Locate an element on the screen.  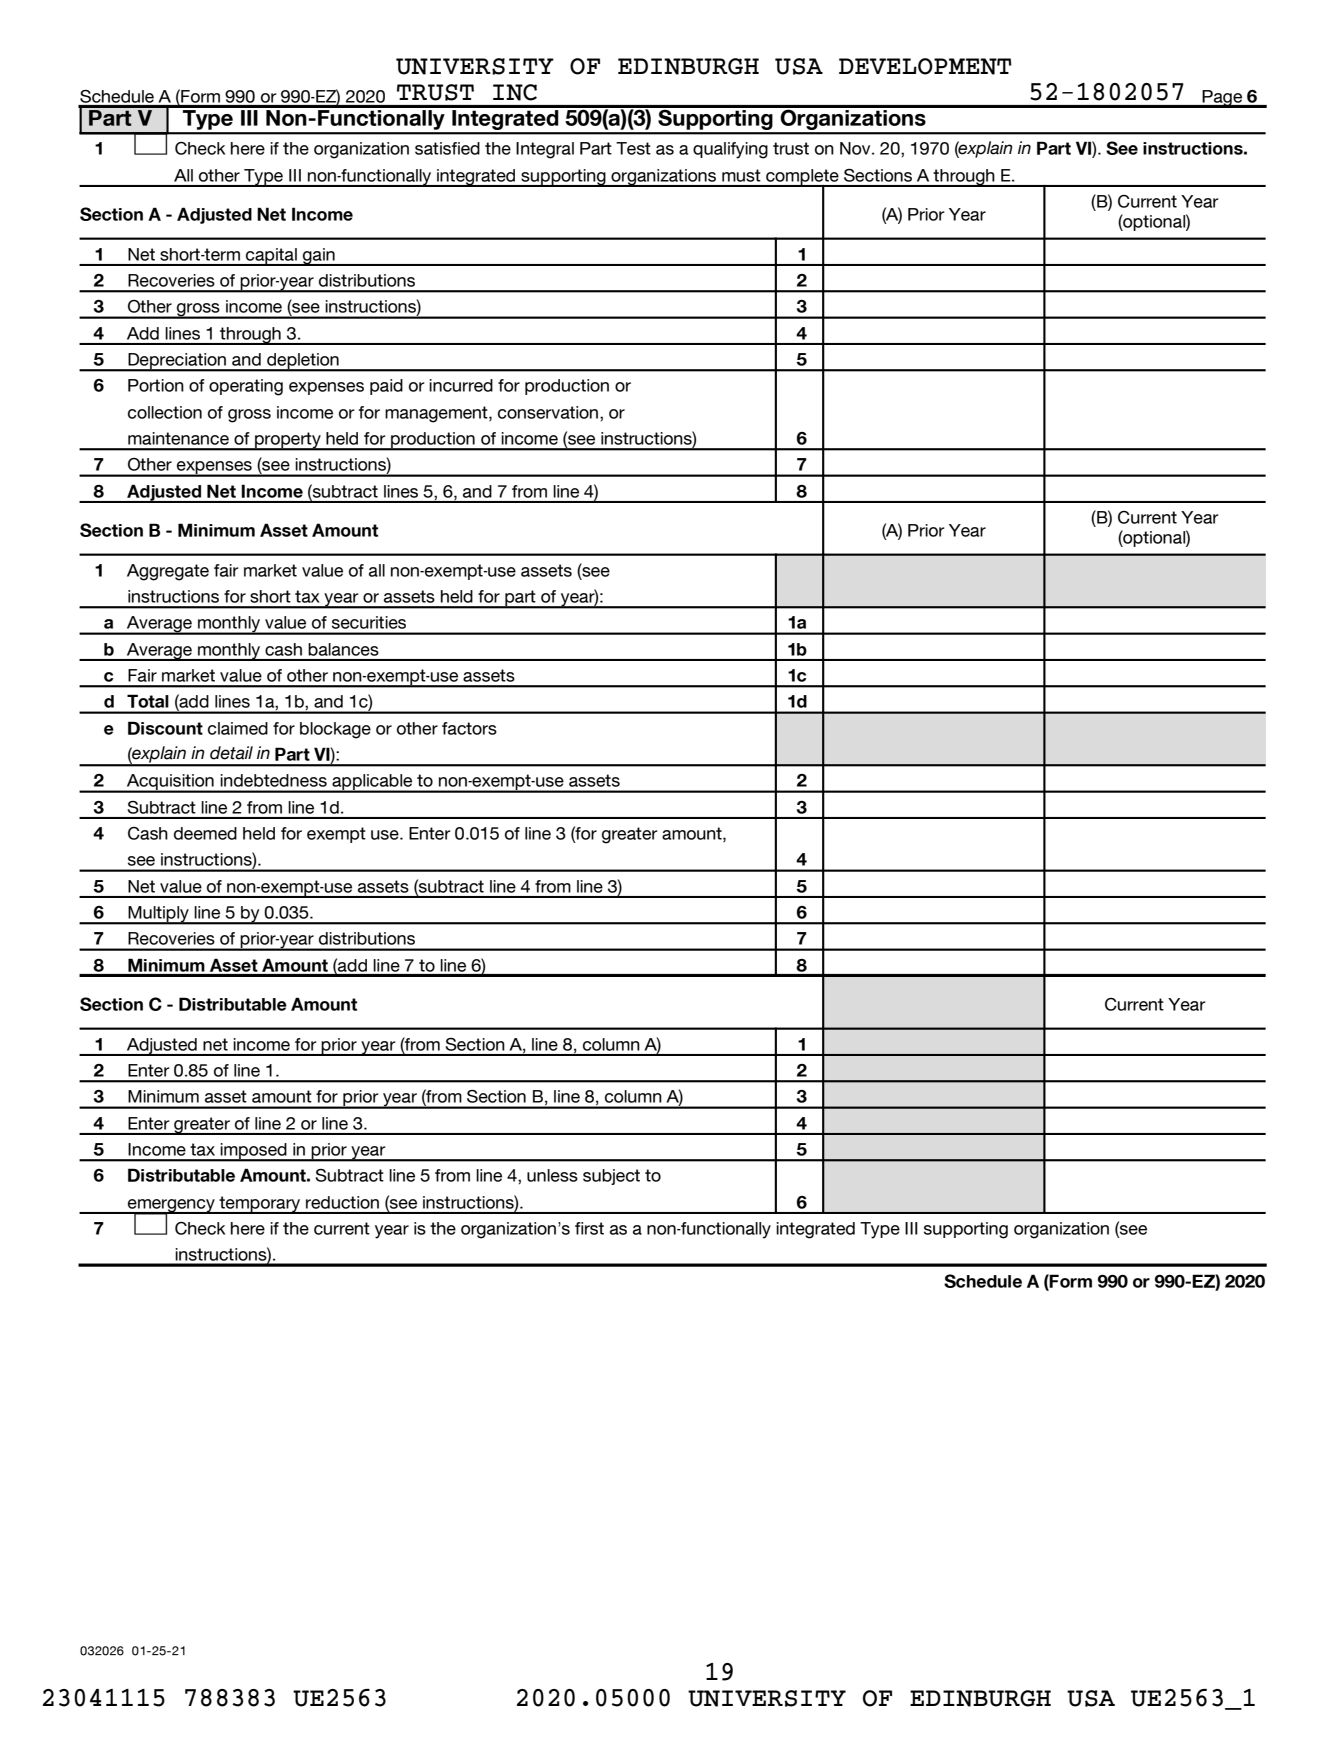
temporary is located at coordinates (260, 1205).
